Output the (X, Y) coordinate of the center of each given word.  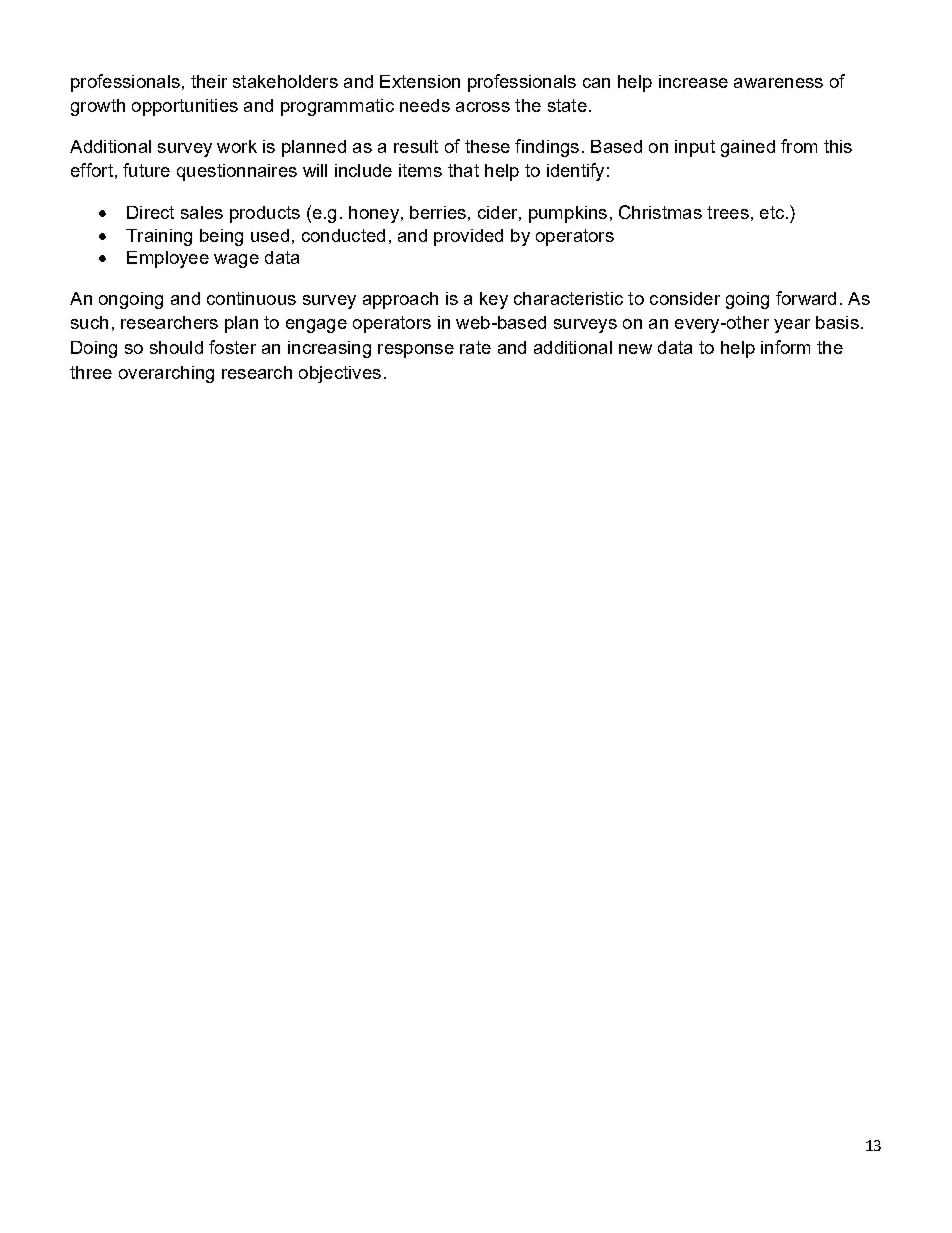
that (463, 170)
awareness (778, 83)
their (209, 81)
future (146, 170)
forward (806, 298)
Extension (420, 81)
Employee (168, 259)
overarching (166, 374)
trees (728, 212)
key (494, 300)
